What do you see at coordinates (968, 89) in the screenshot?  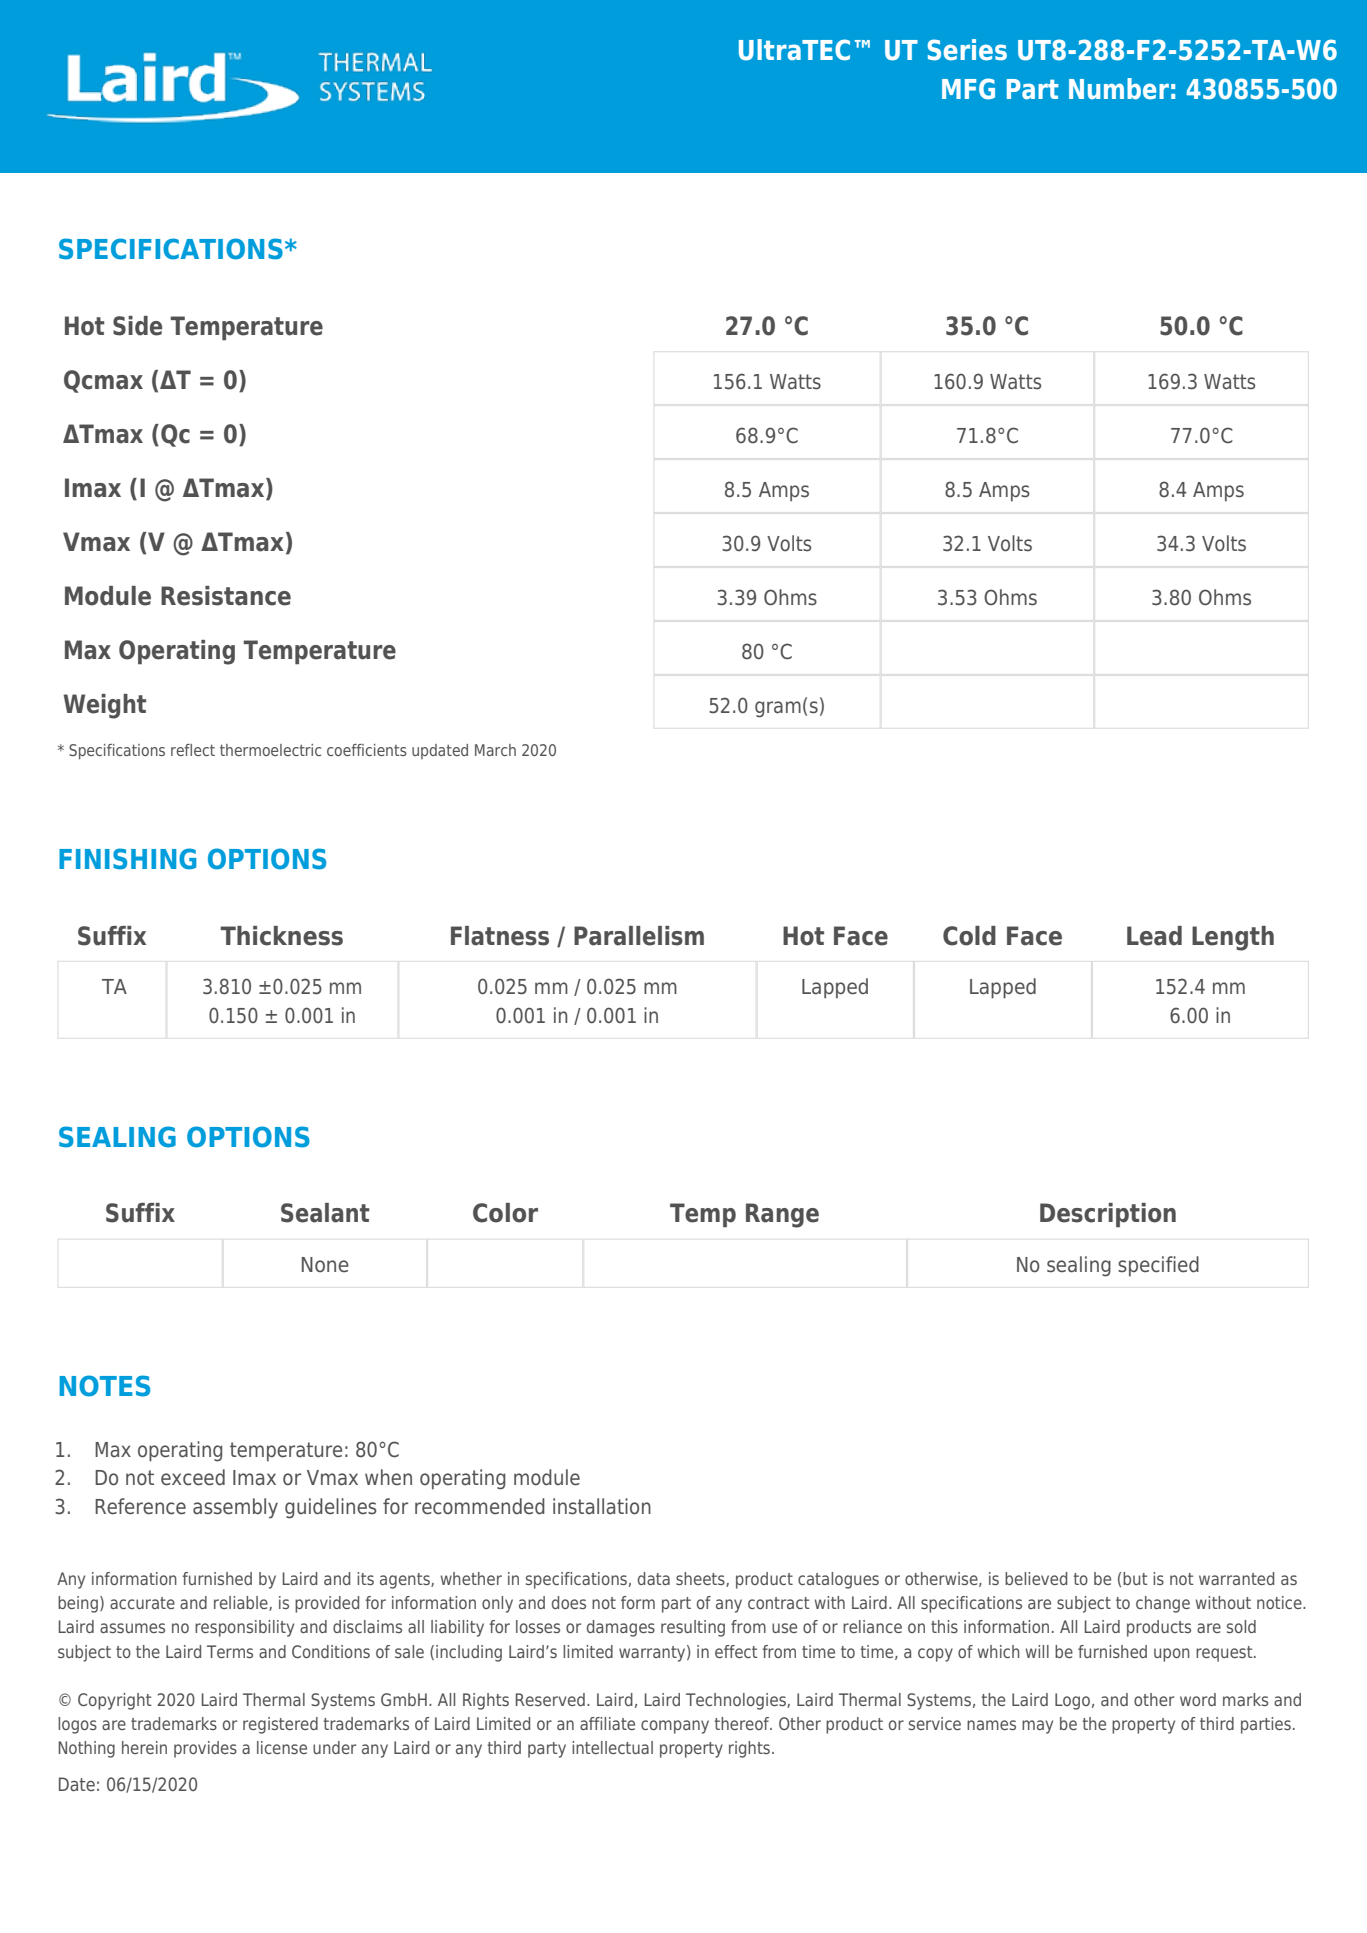 I see `MFG` at bounding box center [968, 89].
